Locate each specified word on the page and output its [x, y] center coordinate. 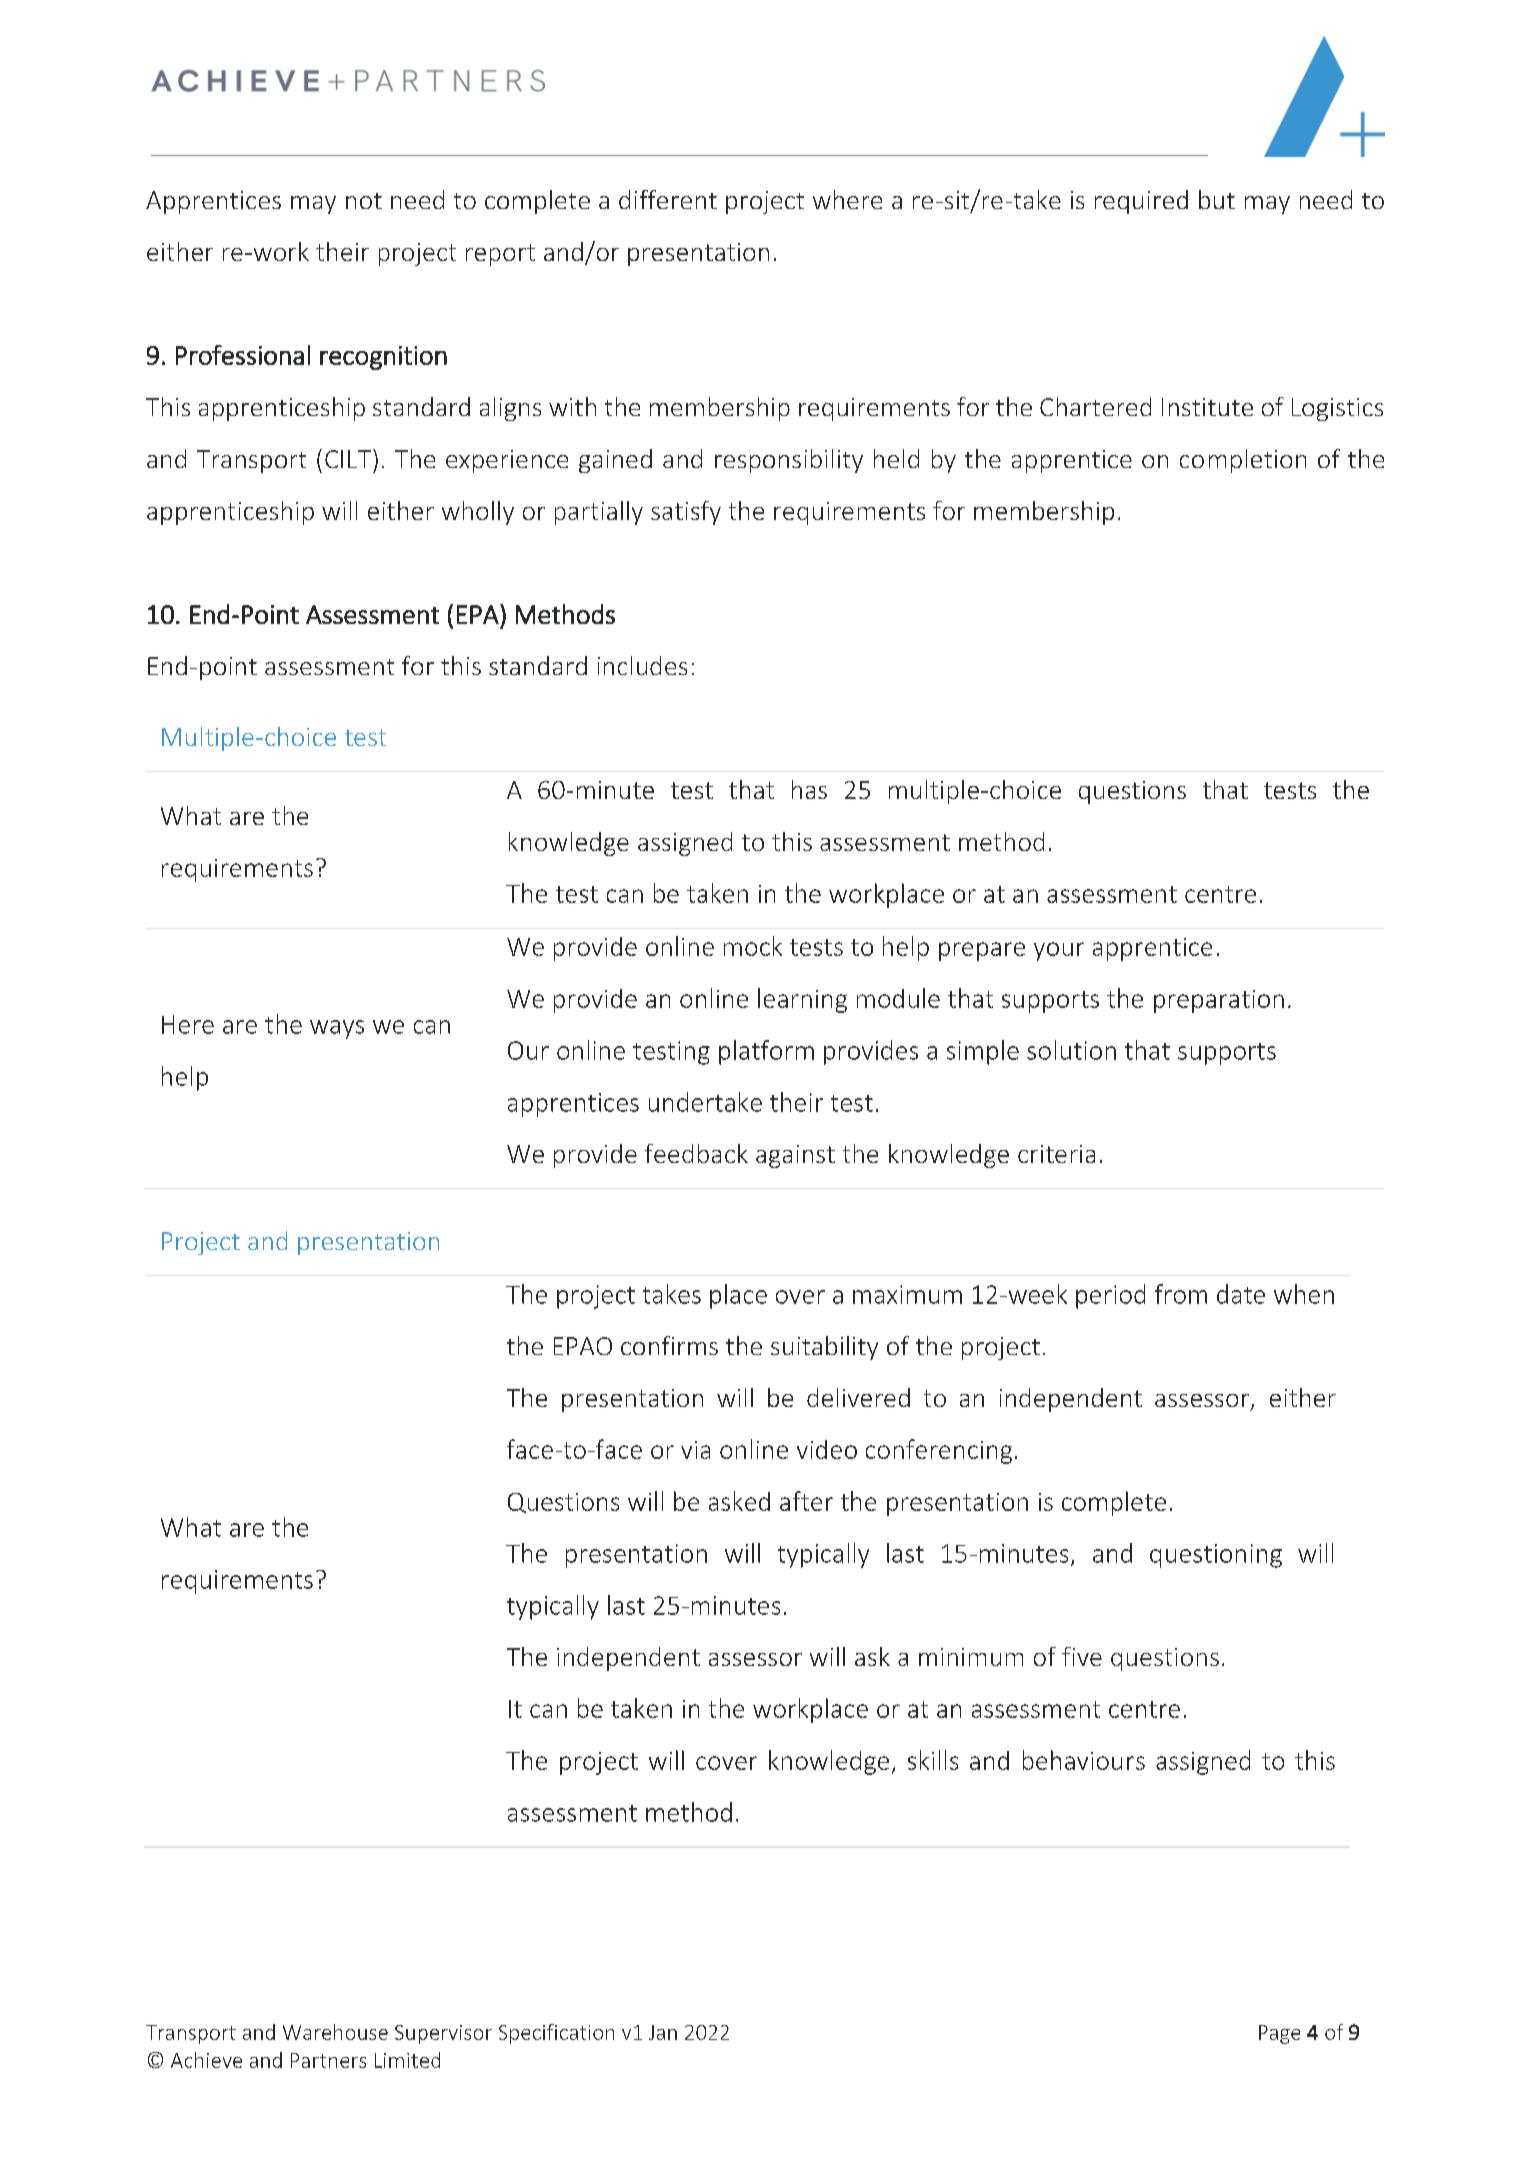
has [809, 789]
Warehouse [335, 2032]
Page [1279, 2034]
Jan [663, 2032]
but [1217, 199]
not [364, 201]
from [1181, 1294]
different [668, 199]
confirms [669, 1345]
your [1059, 951]
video [827, 1449]
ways [337, 1029]
